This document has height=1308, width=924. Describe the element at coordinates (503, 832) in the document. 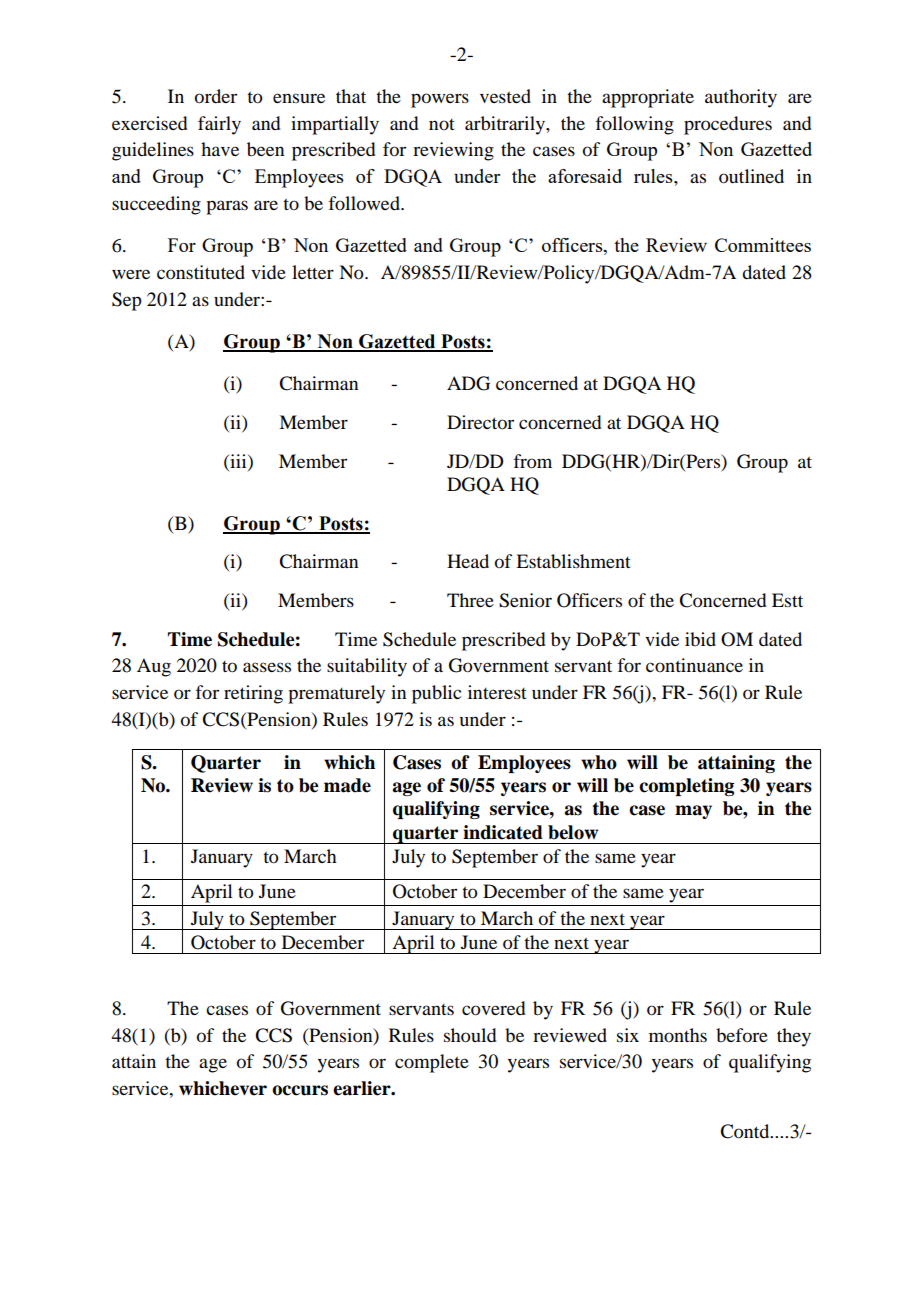

I see `indicated` at that location.
